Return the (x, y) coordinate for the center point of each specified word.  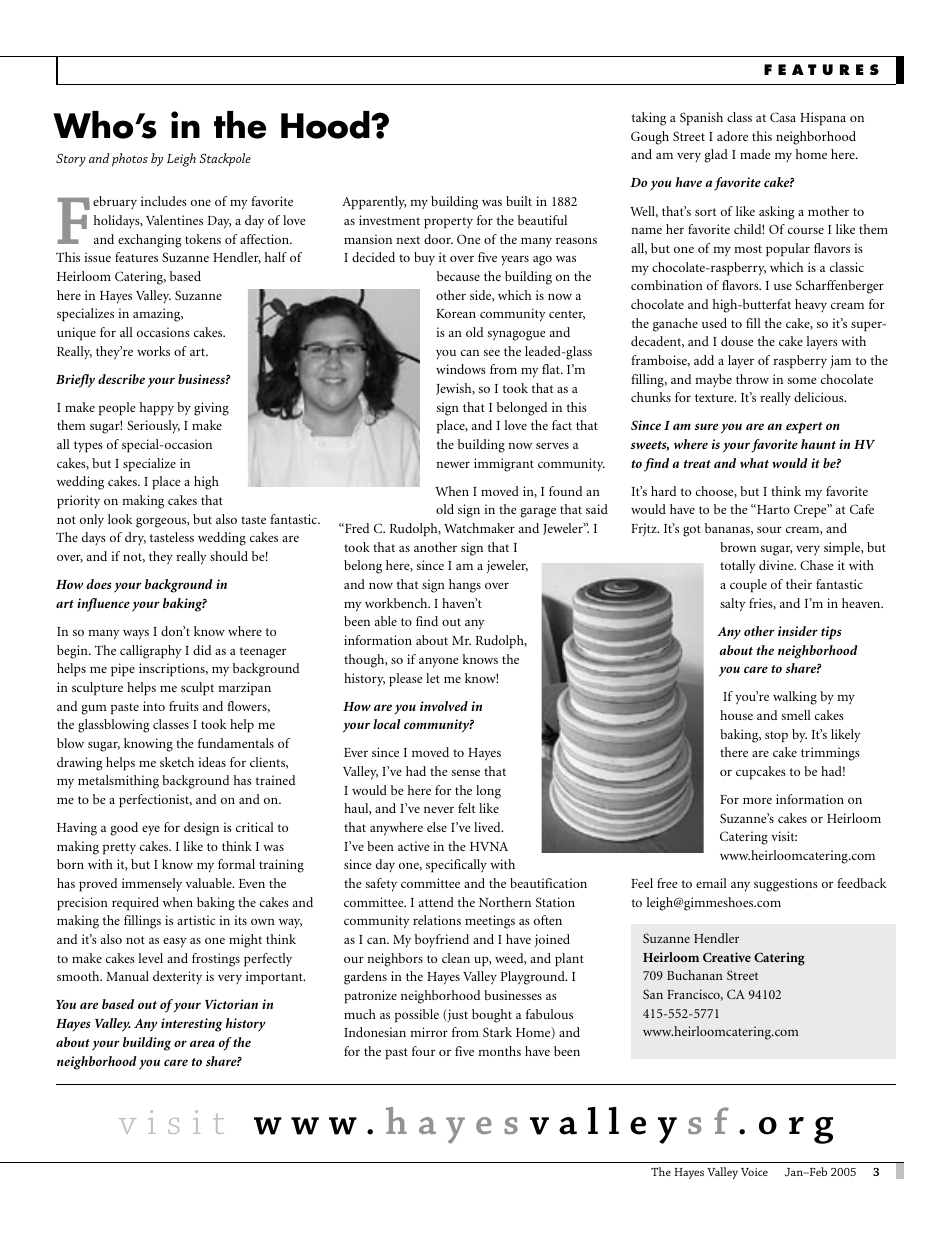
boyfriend (442, 941)
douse (737, 341)
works (153, 351)
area (202, 1043)
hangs (465, 586)
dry (135, 538)
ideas (212, 762)
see (492, 353)
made (755, 154)
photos (130, 160)
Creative (727, 957)
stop (776, 737)
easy (175, 943)
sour (769, 529)
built (519, 201)
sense (466, 772)
